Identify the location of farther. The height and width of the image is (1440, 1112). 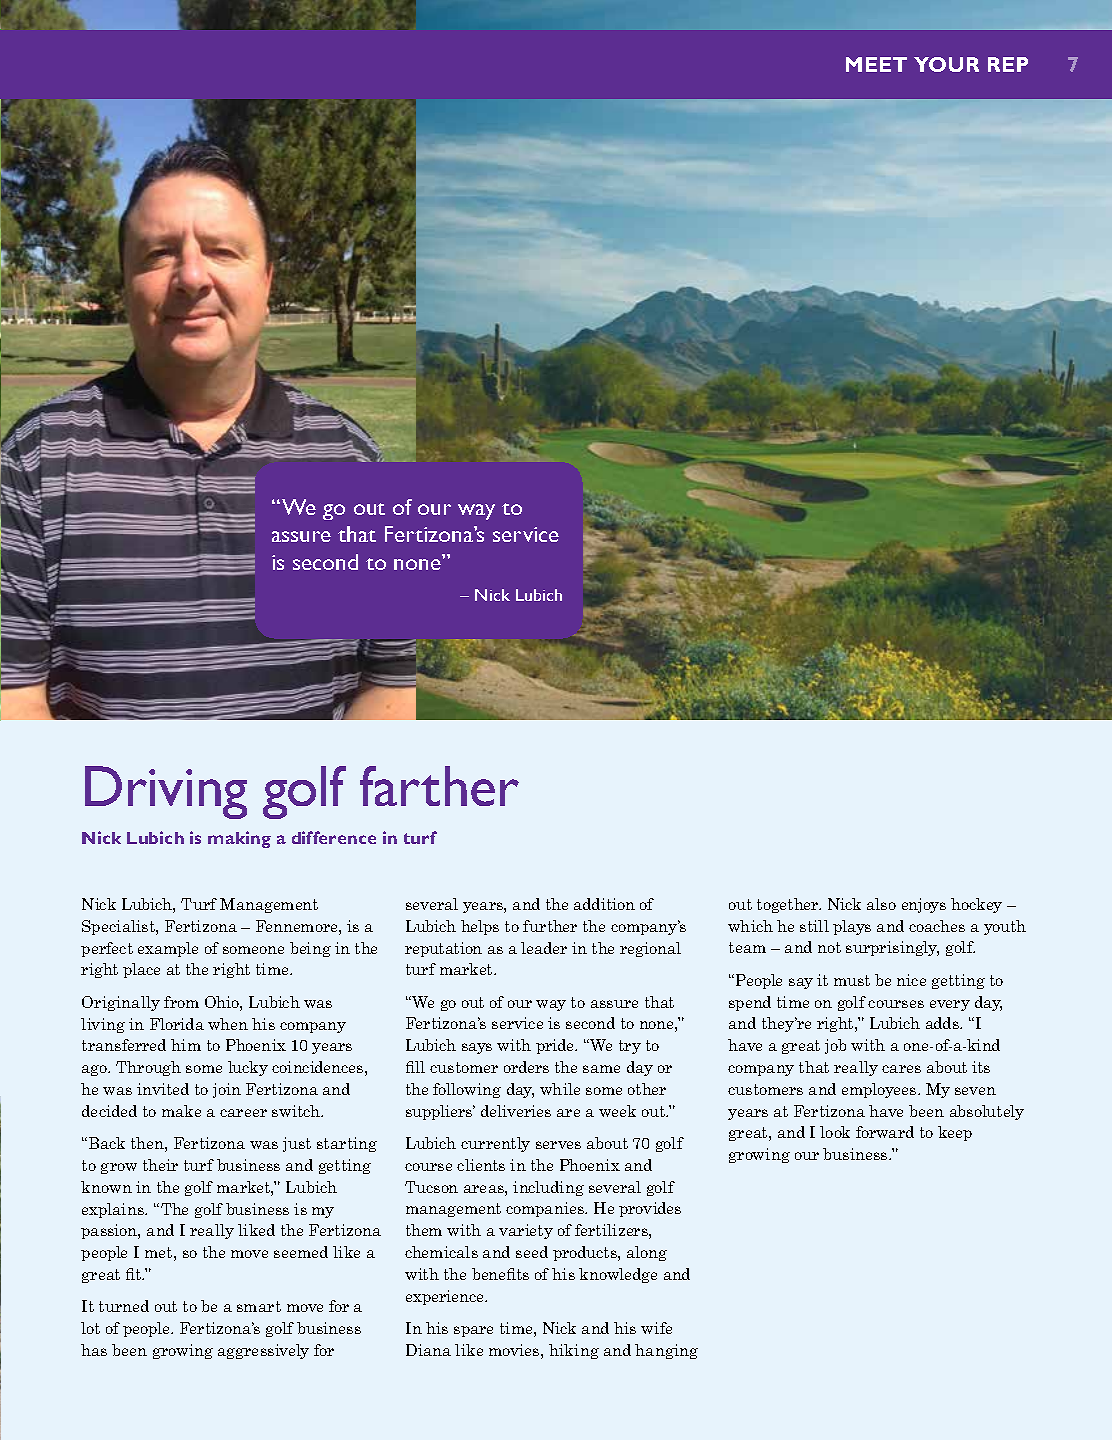
(439, 786).
